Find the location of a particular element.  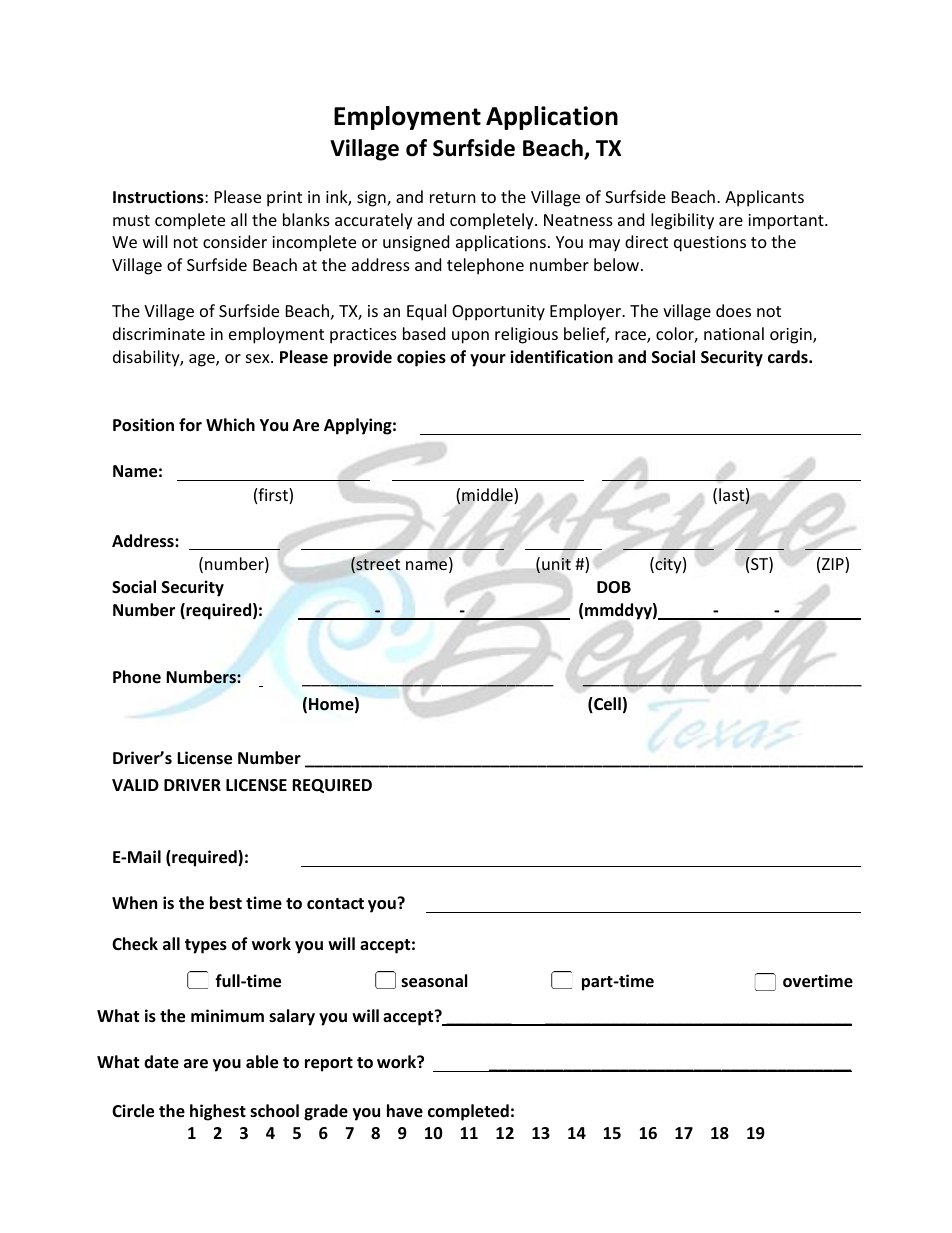

highest is located at coordinates (218, 1112).
